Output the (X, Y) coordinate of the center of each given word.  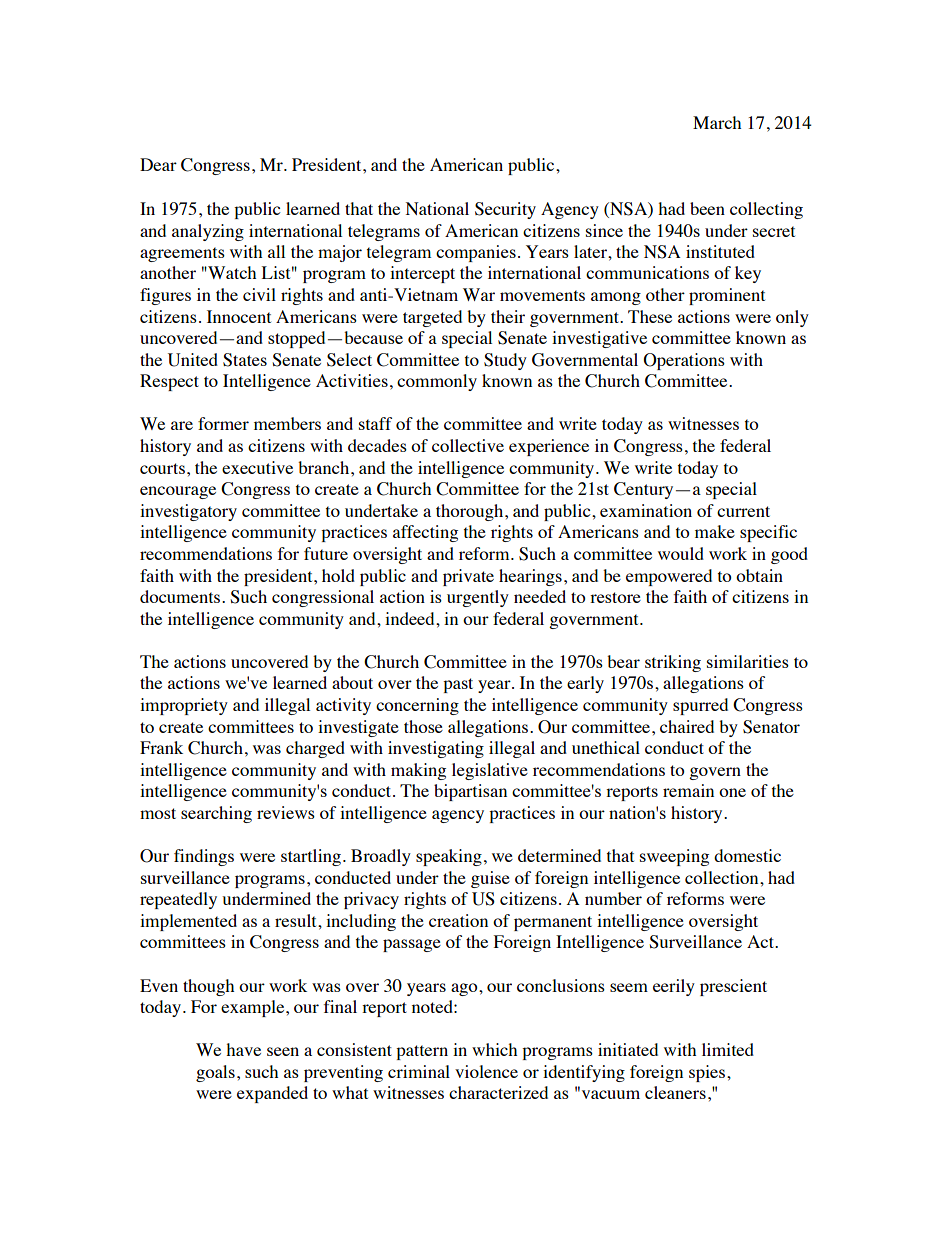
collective (468, 445)
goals (215, 1073)
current (743, 511)
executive (257, 467)
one (732, 792)
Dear (158, 164)
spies (707, 1073)
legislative (490, 771)
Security (505, 210)
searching (216, 814)
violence (486, 1071)
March (717, 122)
